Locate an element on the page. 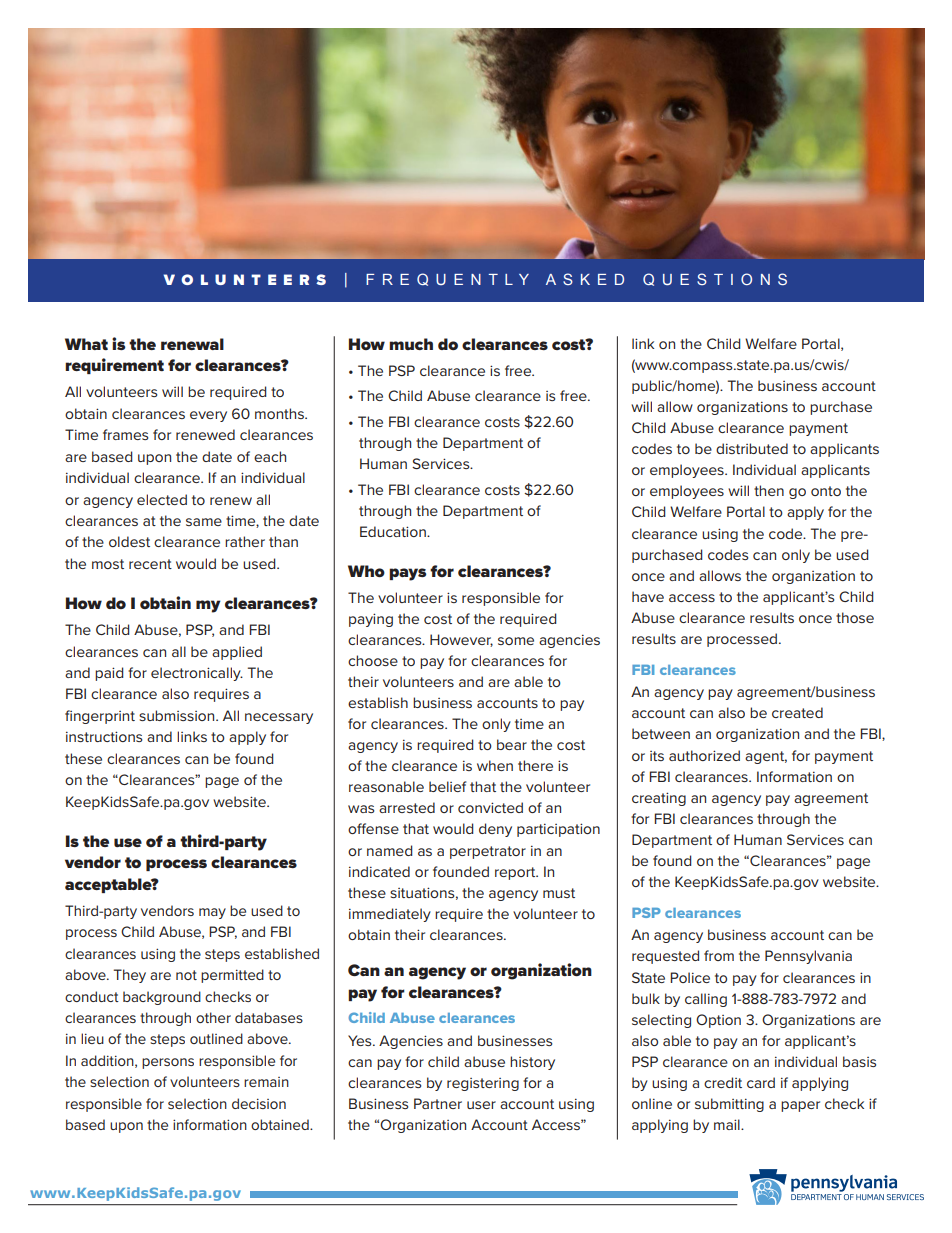 This image has width=952, height=1233. every is located at coordinates (208, 416).
